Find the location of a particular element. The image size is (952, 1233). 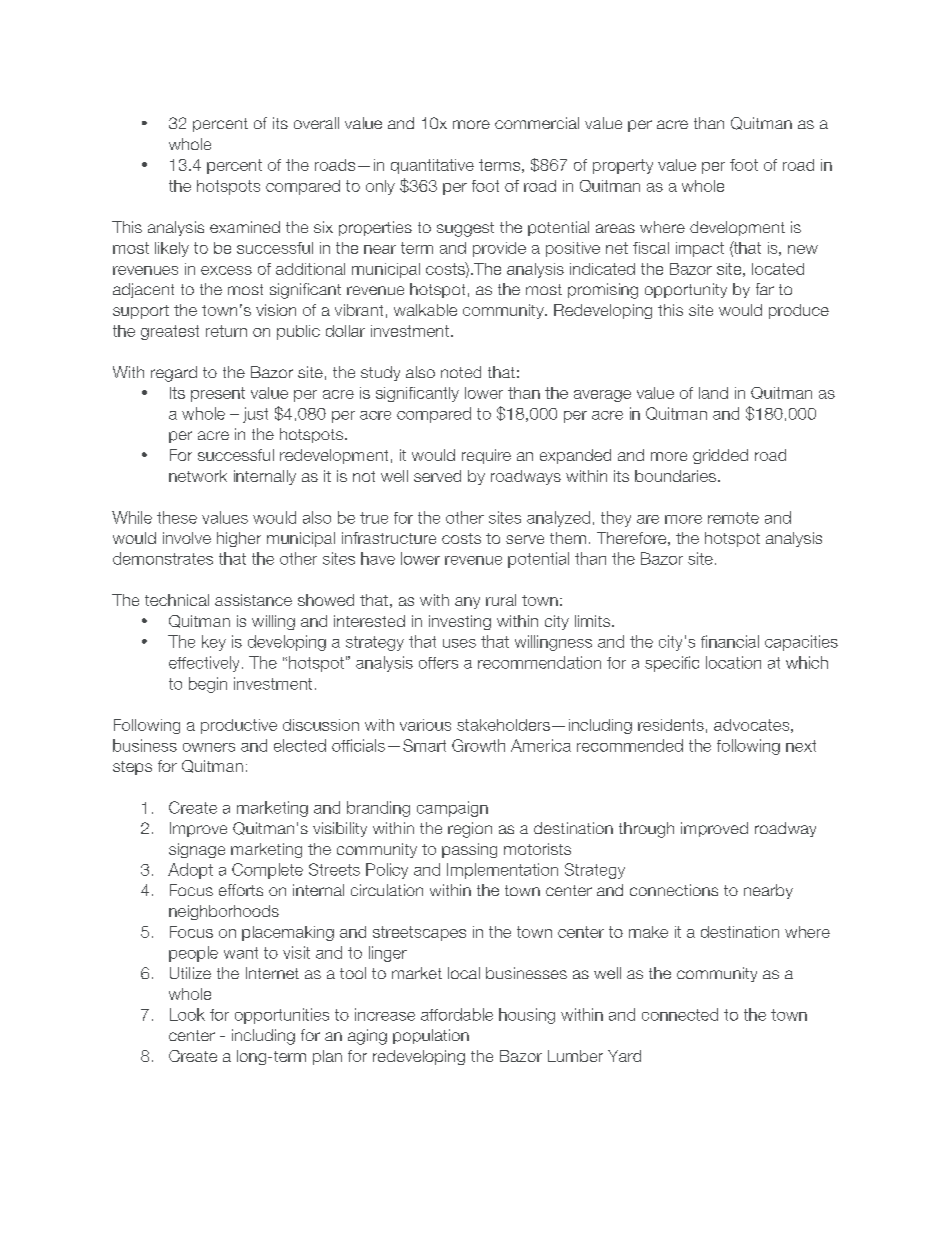

Growth is located at coordinates (478, 745).
